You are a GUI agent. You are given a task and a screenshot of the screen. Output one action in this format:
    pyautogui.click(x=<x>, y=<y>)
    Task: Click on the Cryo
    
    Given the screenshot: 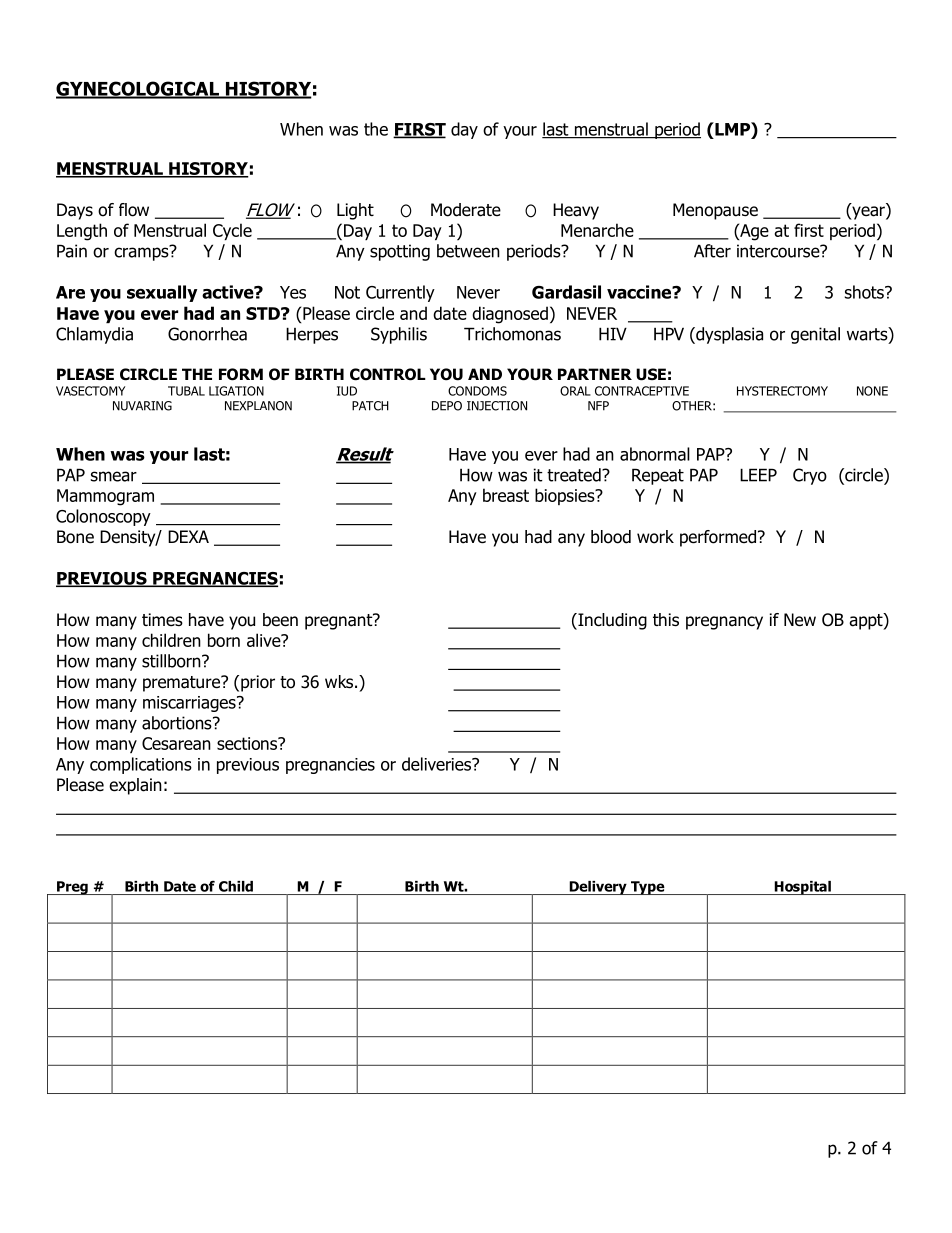 What is the action you would take?
    pyautogui.click(x=810, y=476)
